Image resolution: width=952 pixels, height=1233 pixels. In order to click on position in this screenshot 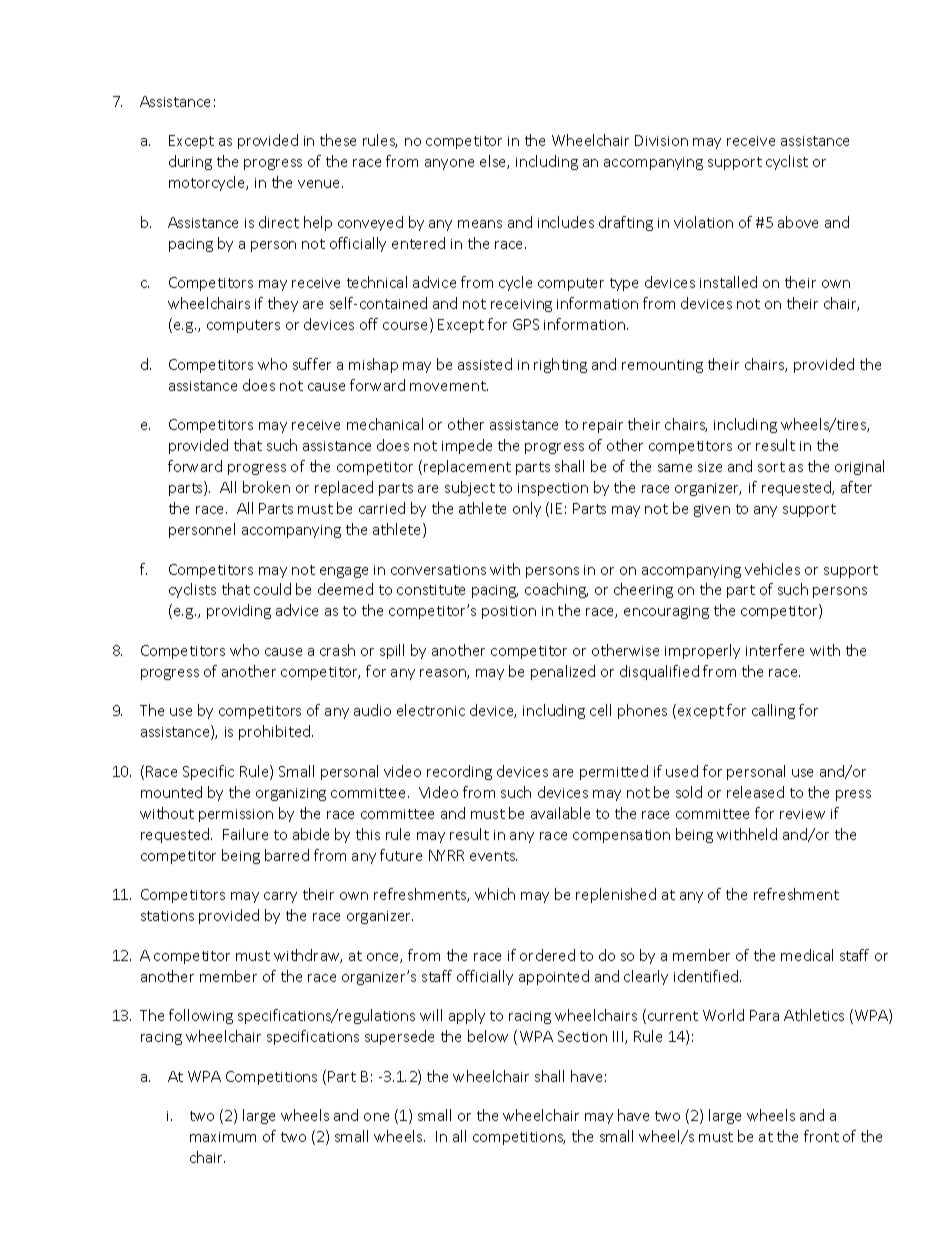, I will do `click(509, 612)`.
